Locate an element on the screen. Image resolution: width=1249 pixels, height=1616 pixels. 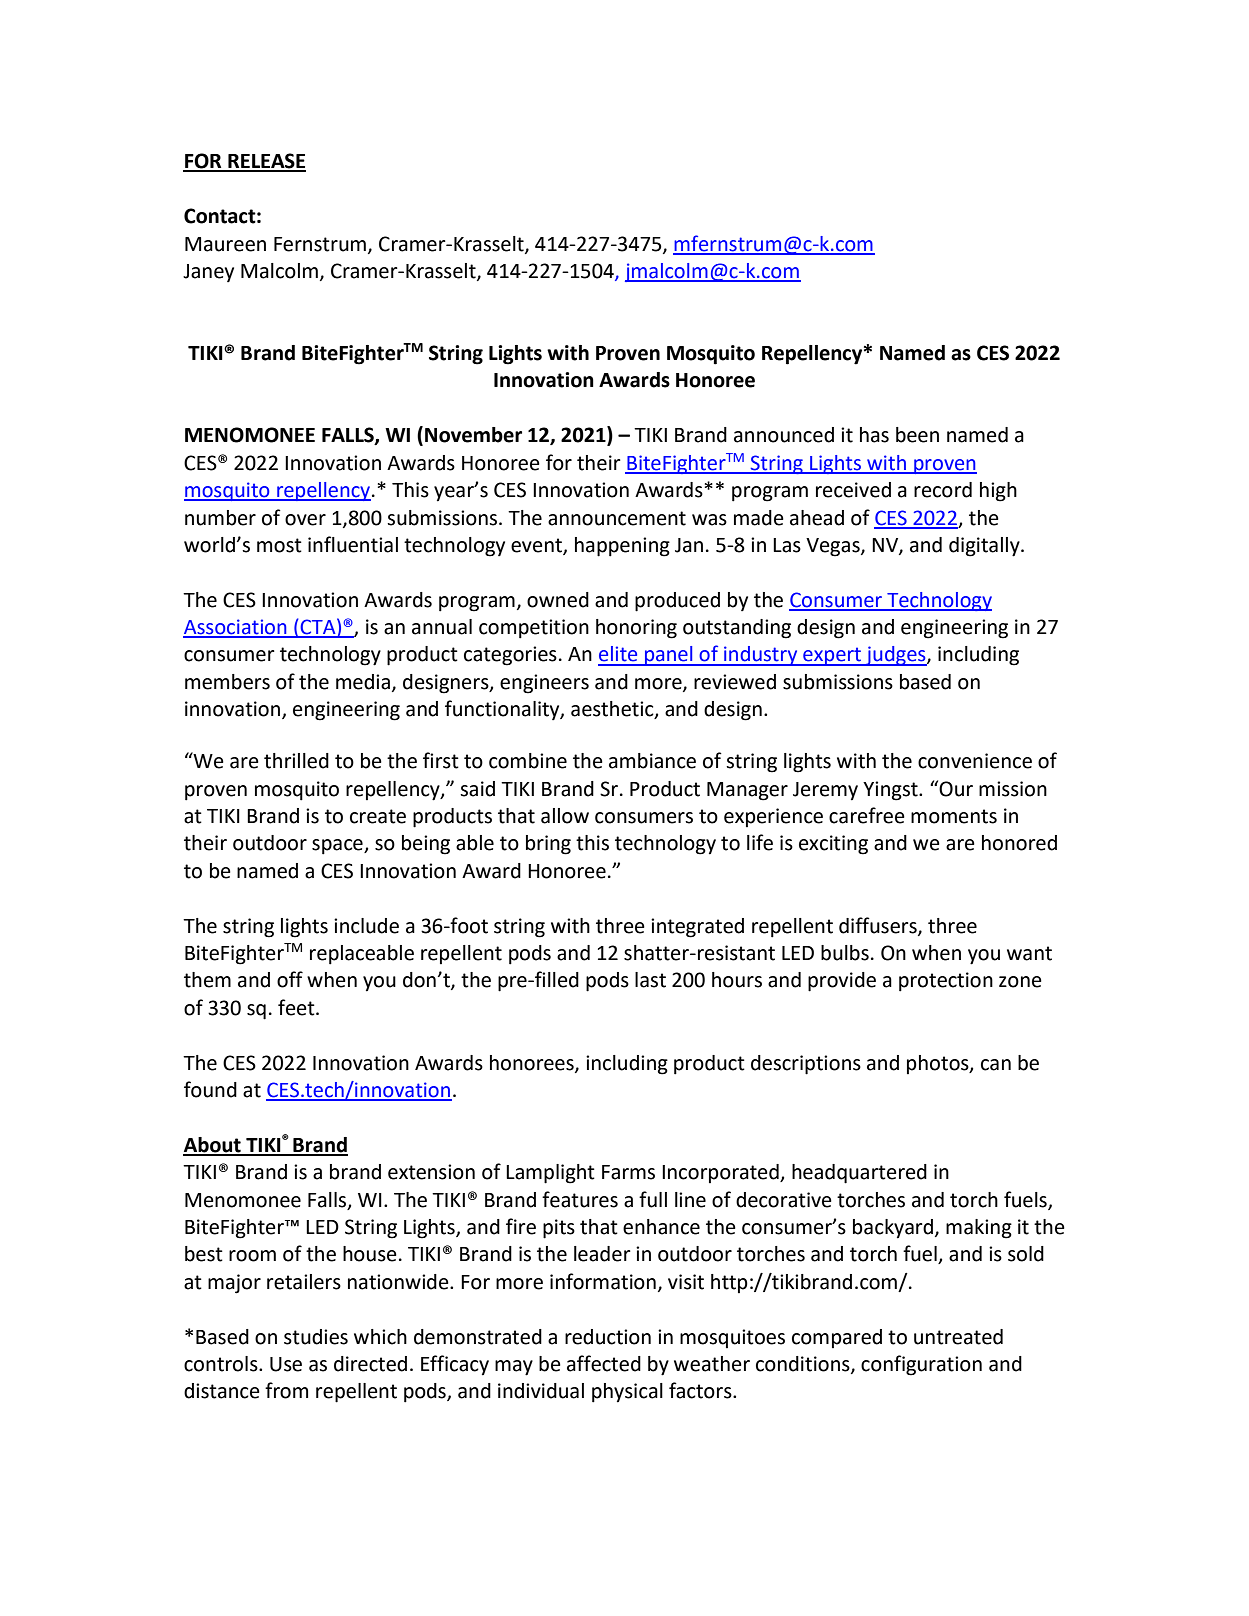
RELEASE is located at coordinates (266, 162).
